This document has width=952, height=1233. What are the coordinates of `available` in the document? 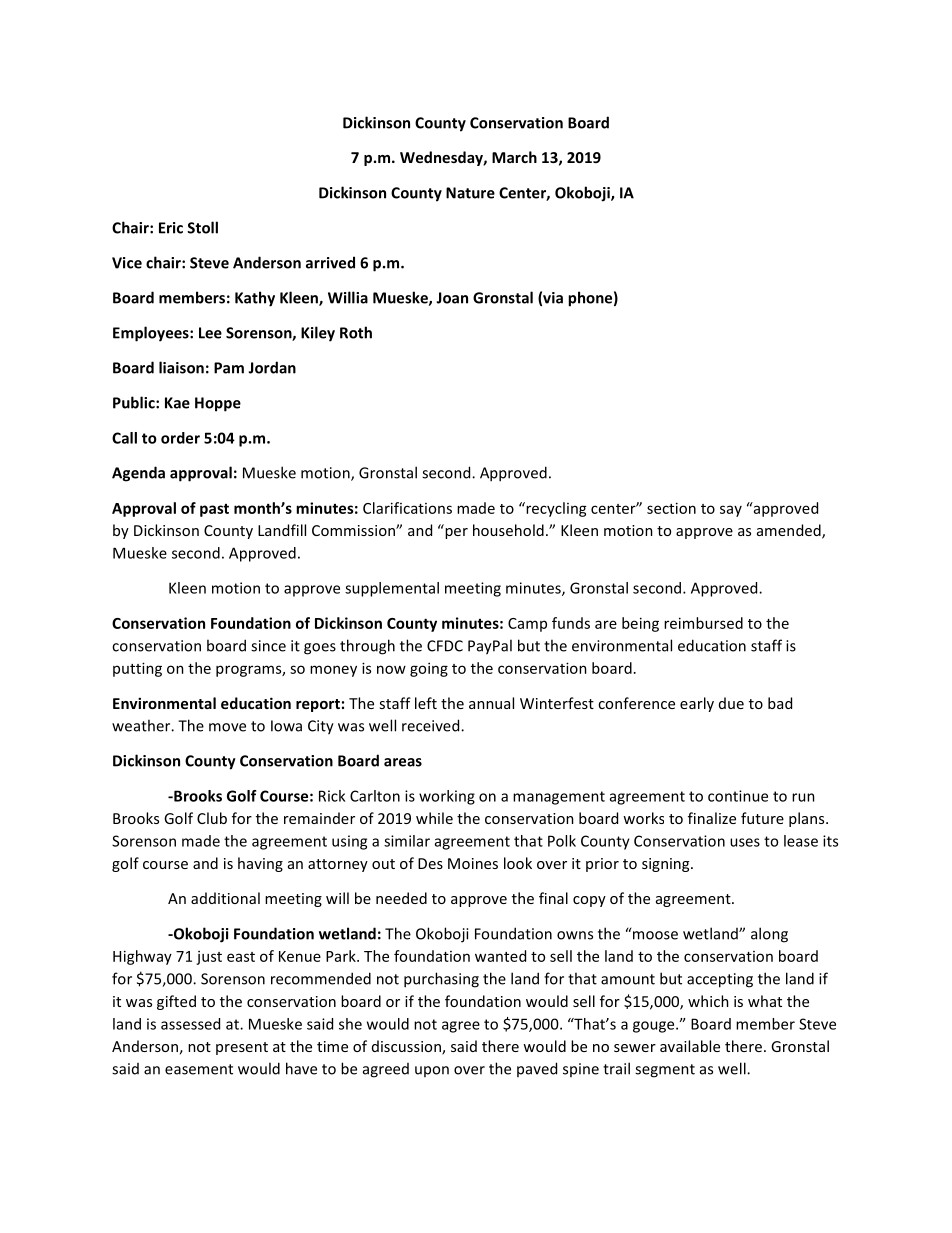 It's located at (690, 1046).
